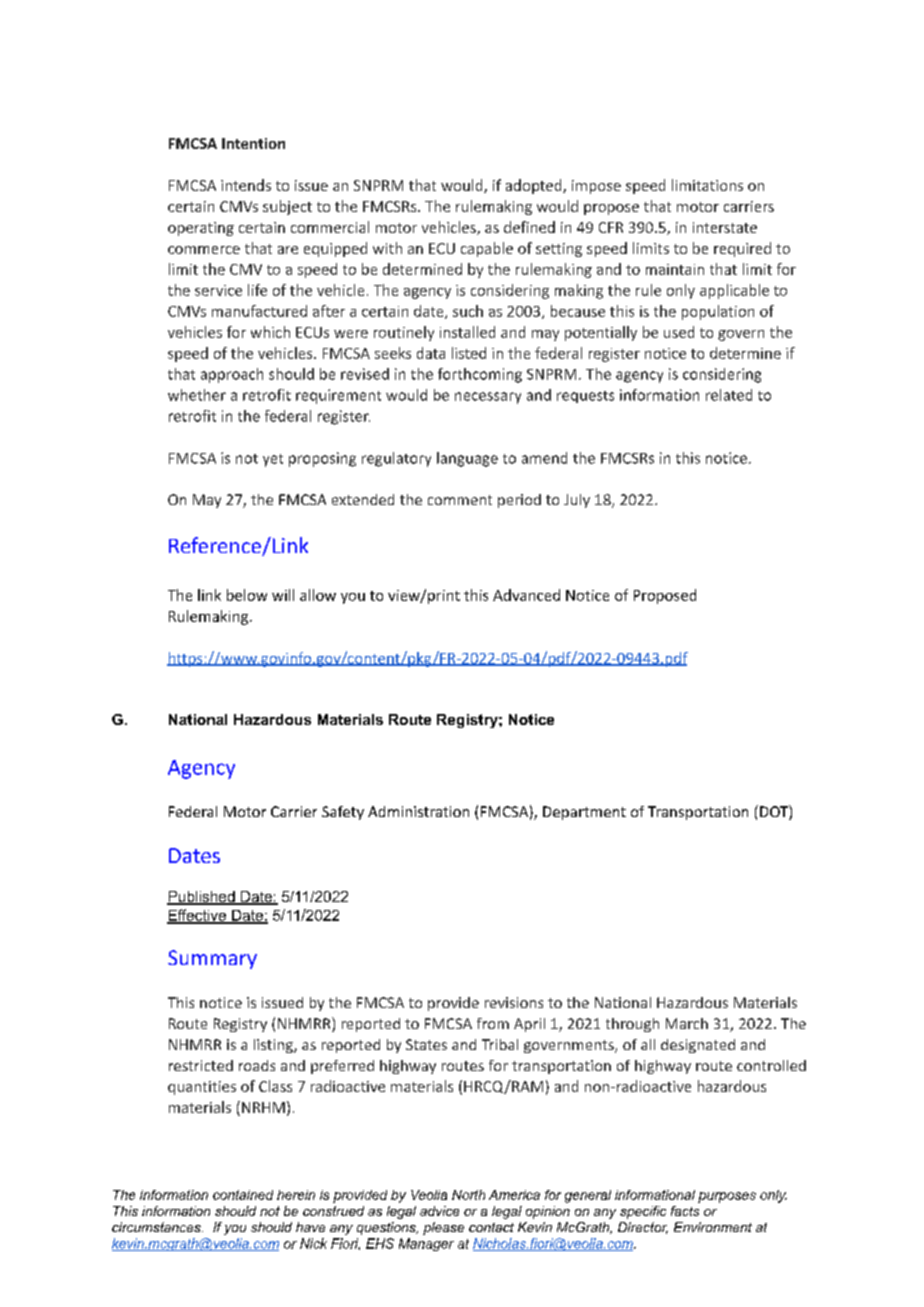  Describe the element at coordinates (725, 227) in the screenshot. I see `interstate` at that location.
